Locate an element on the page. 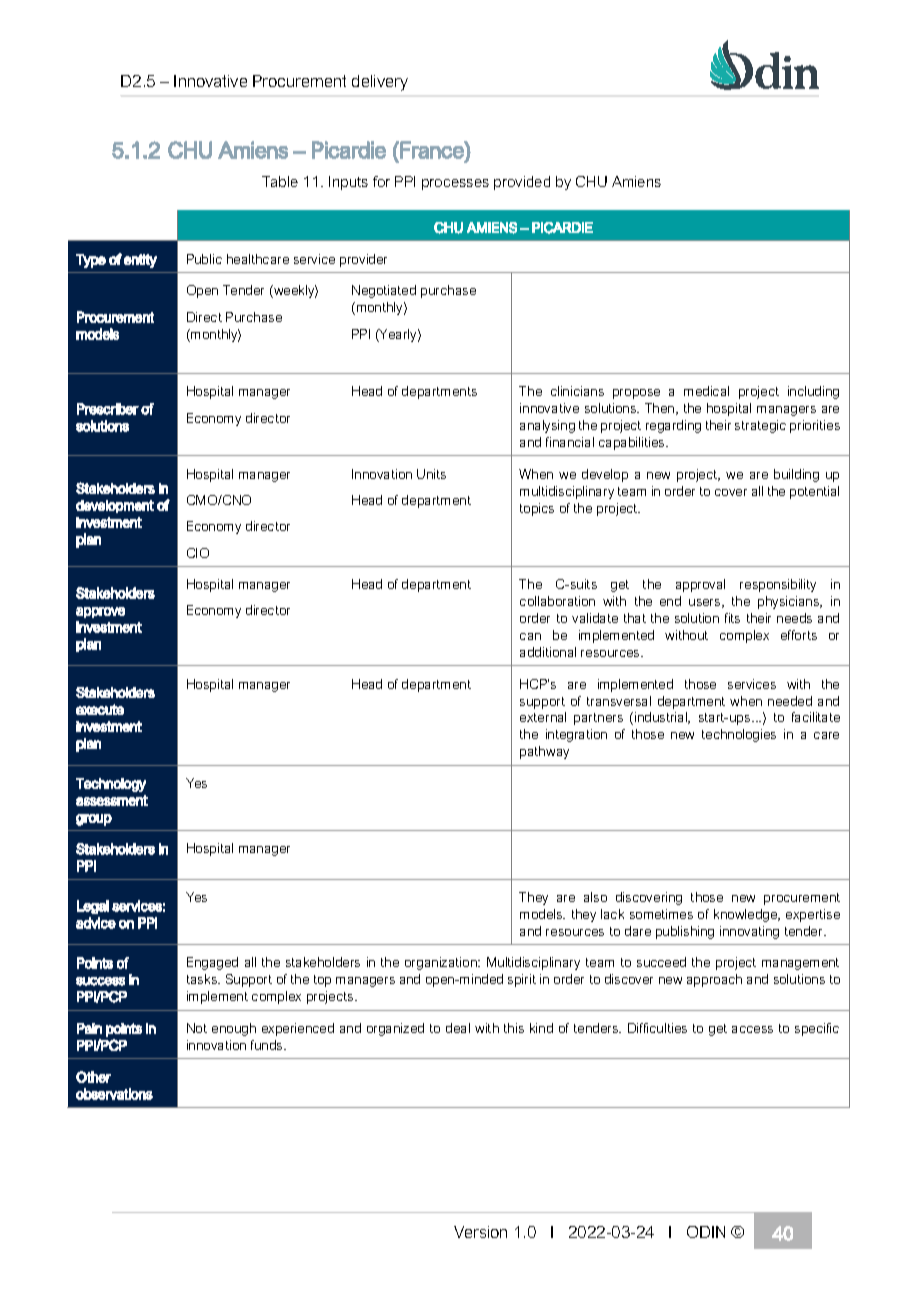 This page has height=1308, width=924. observations is located at coordinates (114, 1094).
